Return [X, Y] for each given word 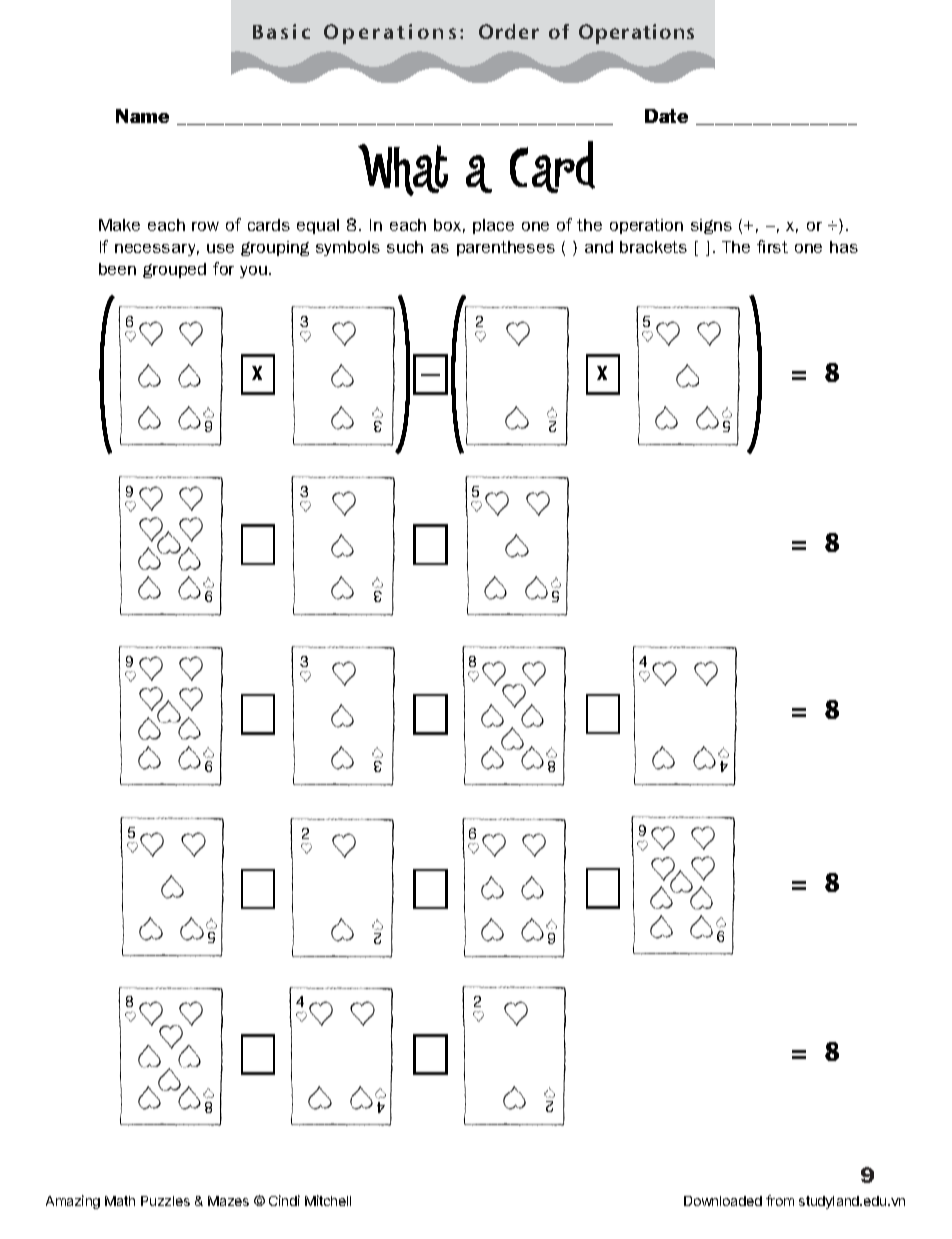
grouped [174, 270]
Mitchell [328, 1200]
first [772, 246]
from [780, 1200]
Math [120, 1201]
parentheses [506, 248]
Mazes [228, 1201]
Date [666, 116]
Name [142, 116]
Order [509, 31]
